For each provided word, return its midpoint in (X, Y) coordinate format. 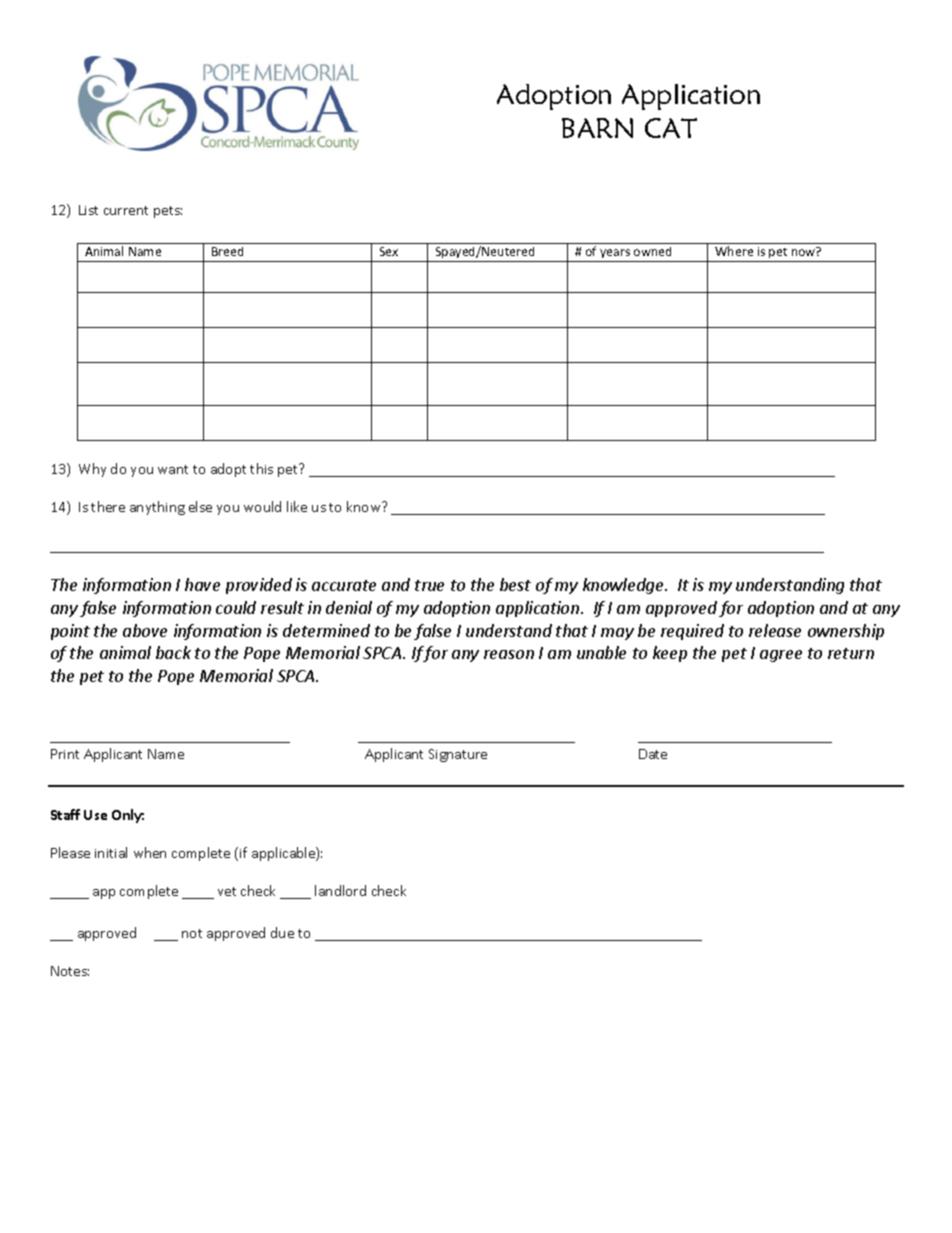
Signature (458, 755)
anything (157, 508)
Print (65, 754)
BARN (597, 128)
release (775, 630)
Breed (227, 251)
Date (653, 754)
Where (734, 251)
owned (652, 251)
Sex (389, 251)
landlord (340, 890)
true (429, 585)
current (126, 210)
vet (227, 891)
